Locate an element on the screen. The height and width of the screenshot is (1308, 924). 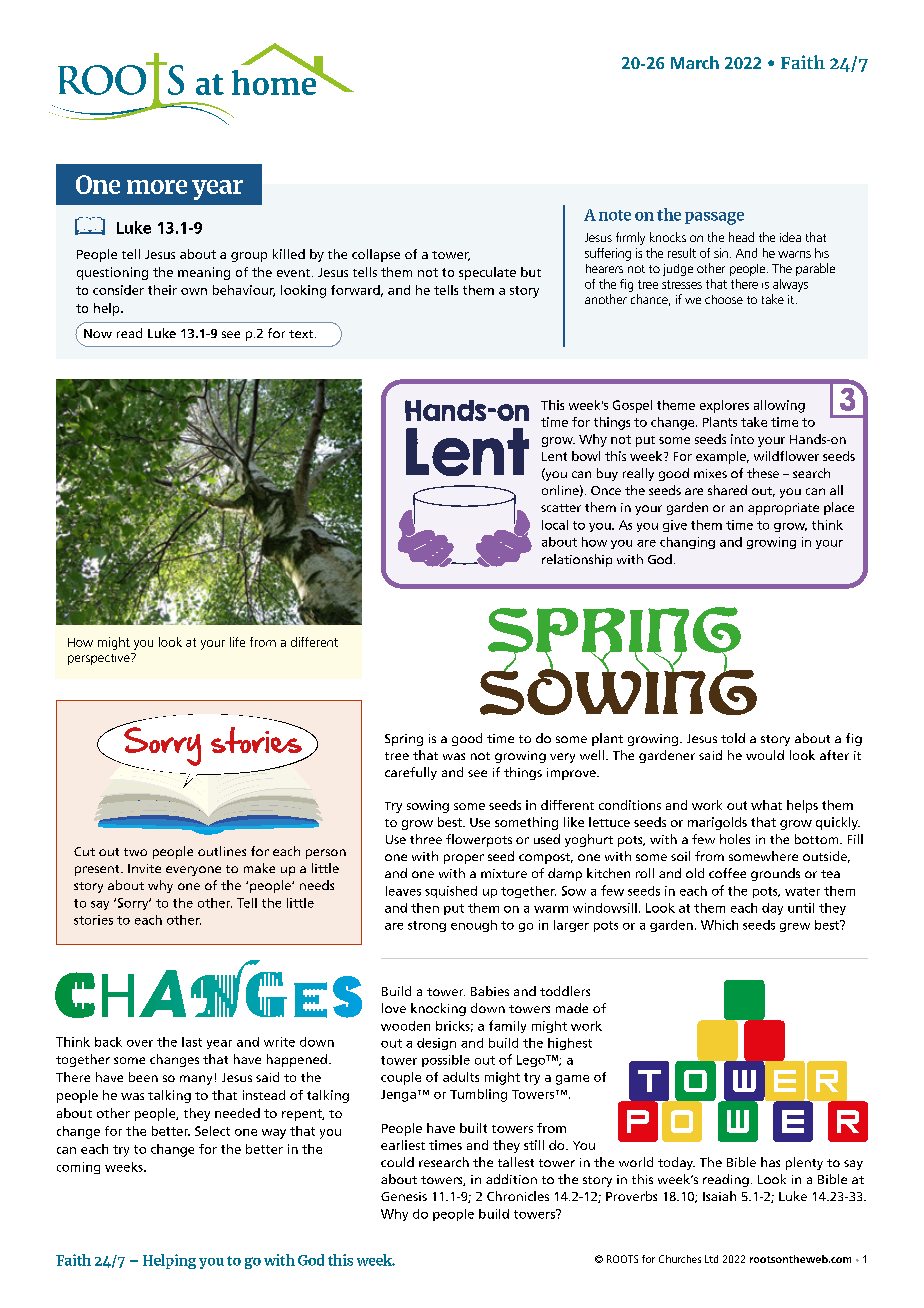
told is located at coordinates (733, 738).
